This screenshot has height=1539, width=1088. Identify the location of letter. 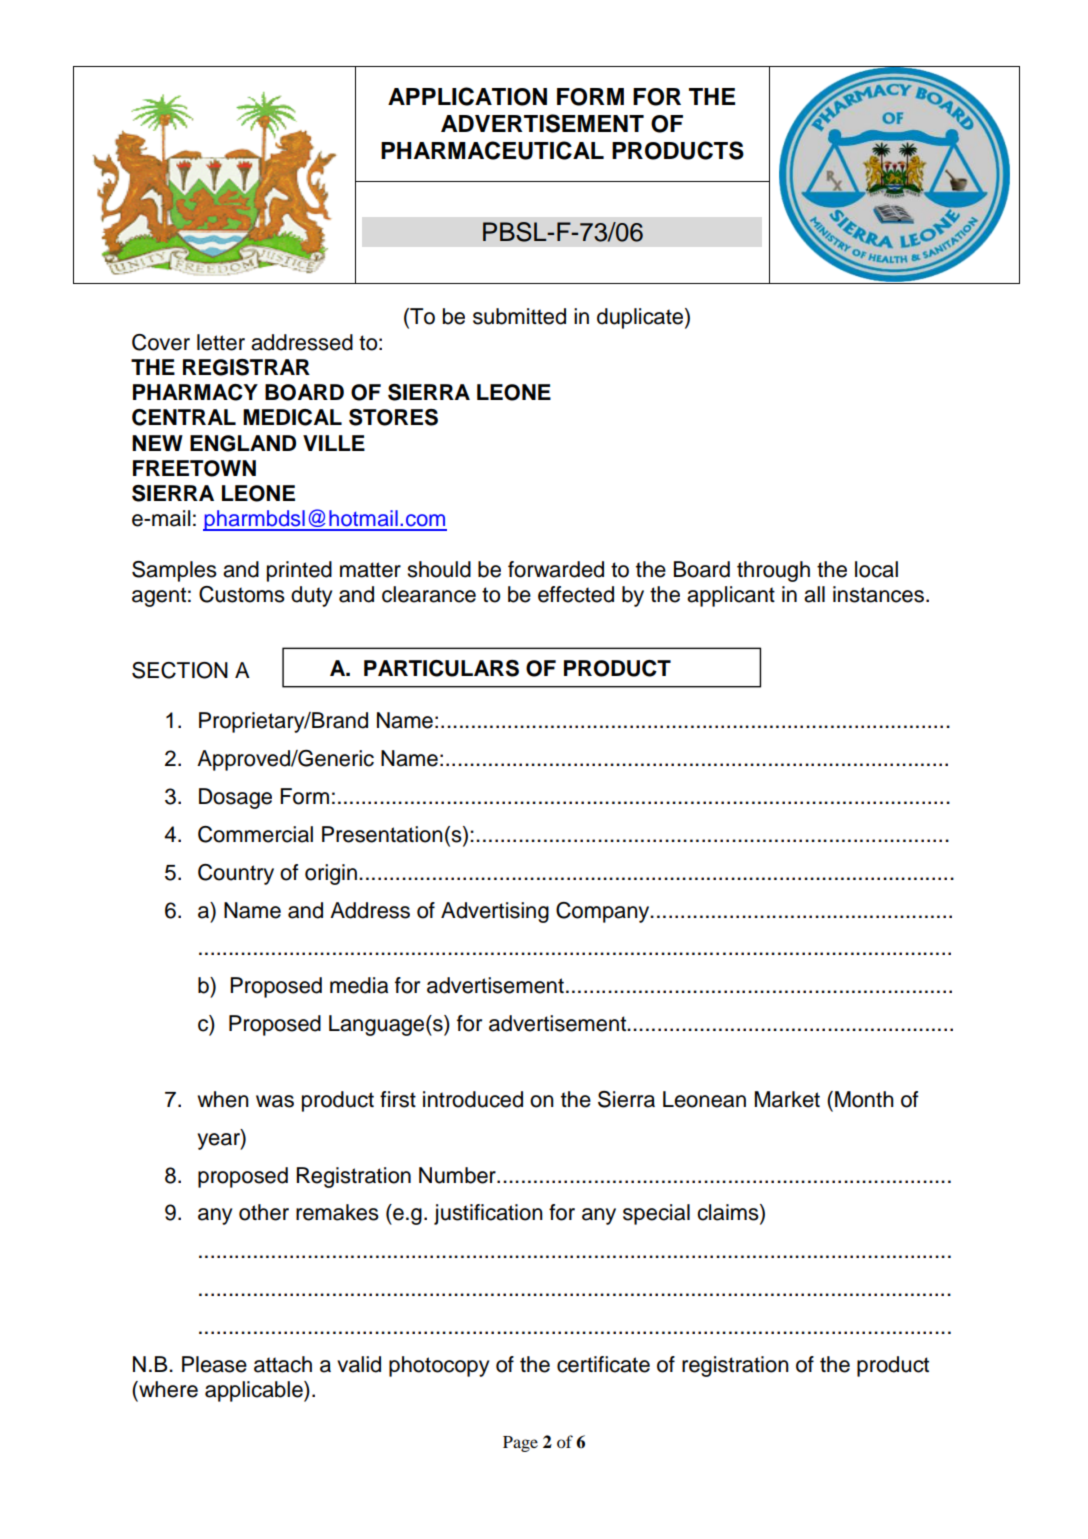
(221, 342).
